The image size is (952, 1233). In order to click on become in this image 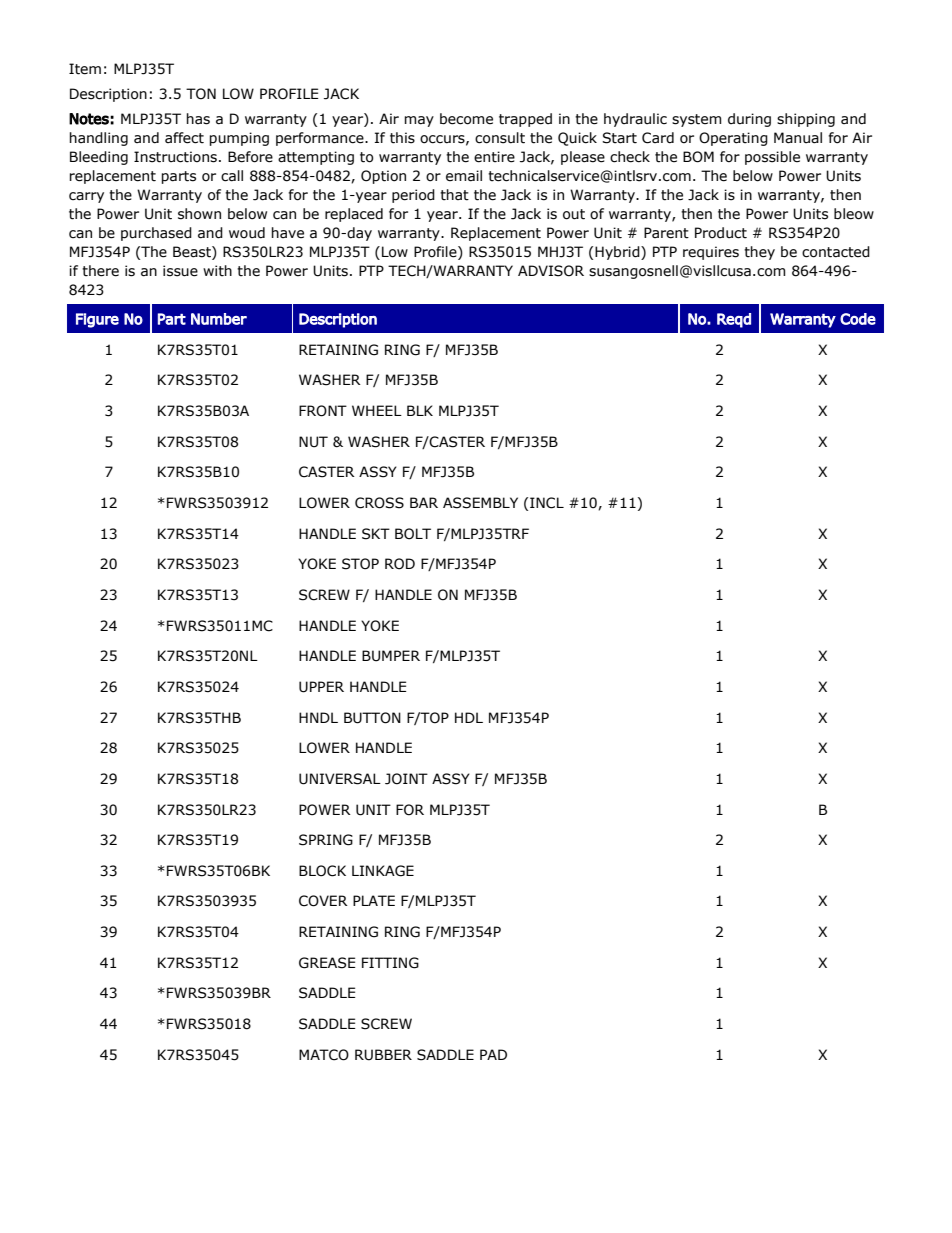, I will do `click(466, 119)`.
